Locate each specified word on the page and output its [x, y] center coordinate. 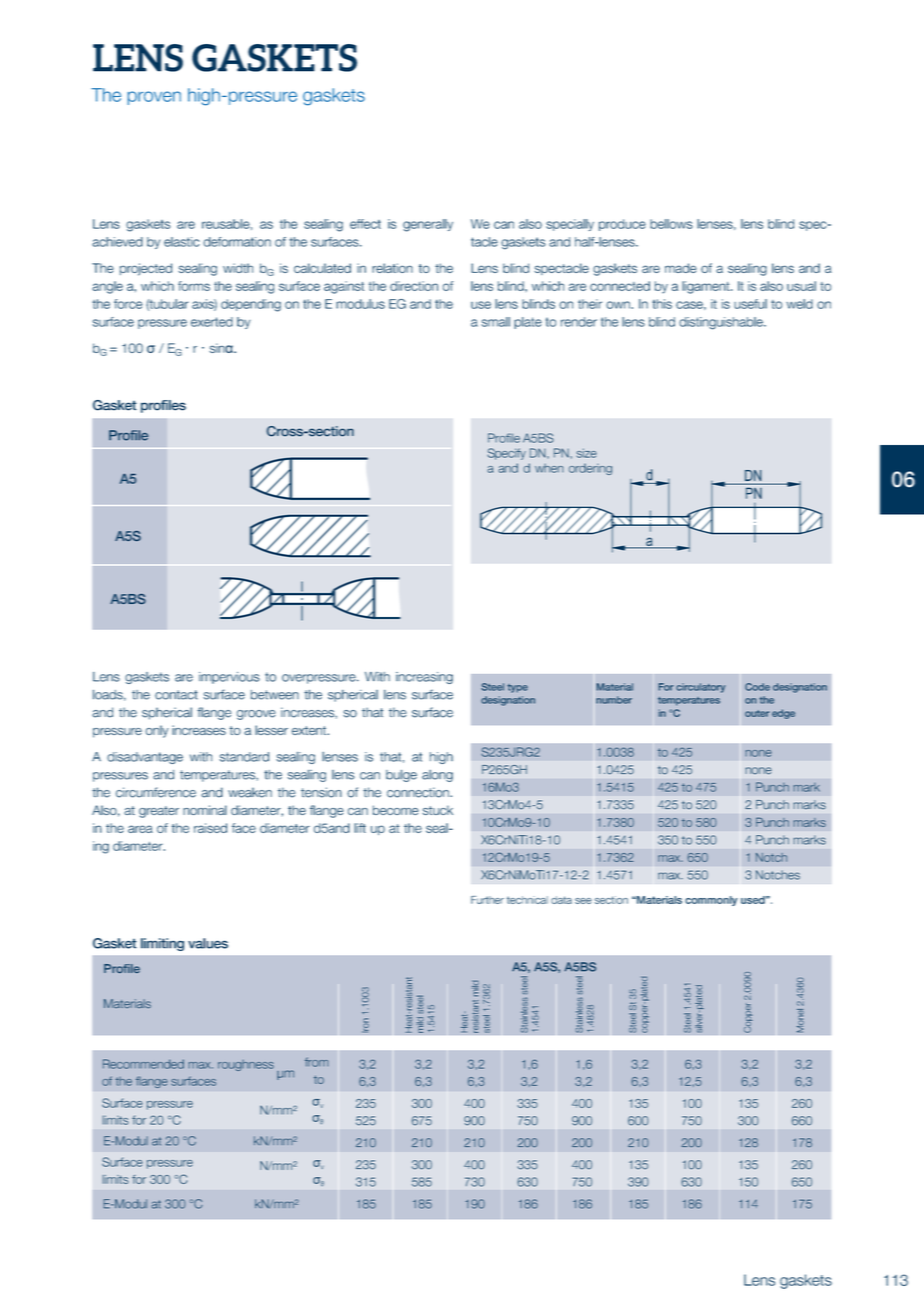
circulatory [700, 688]
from [317, 1062]
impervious [229, 678]
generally [428, 225]
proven [154, 98]
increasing [424, 678]
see [583, 901]
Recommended [143, 1064]
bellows [671, 224]
